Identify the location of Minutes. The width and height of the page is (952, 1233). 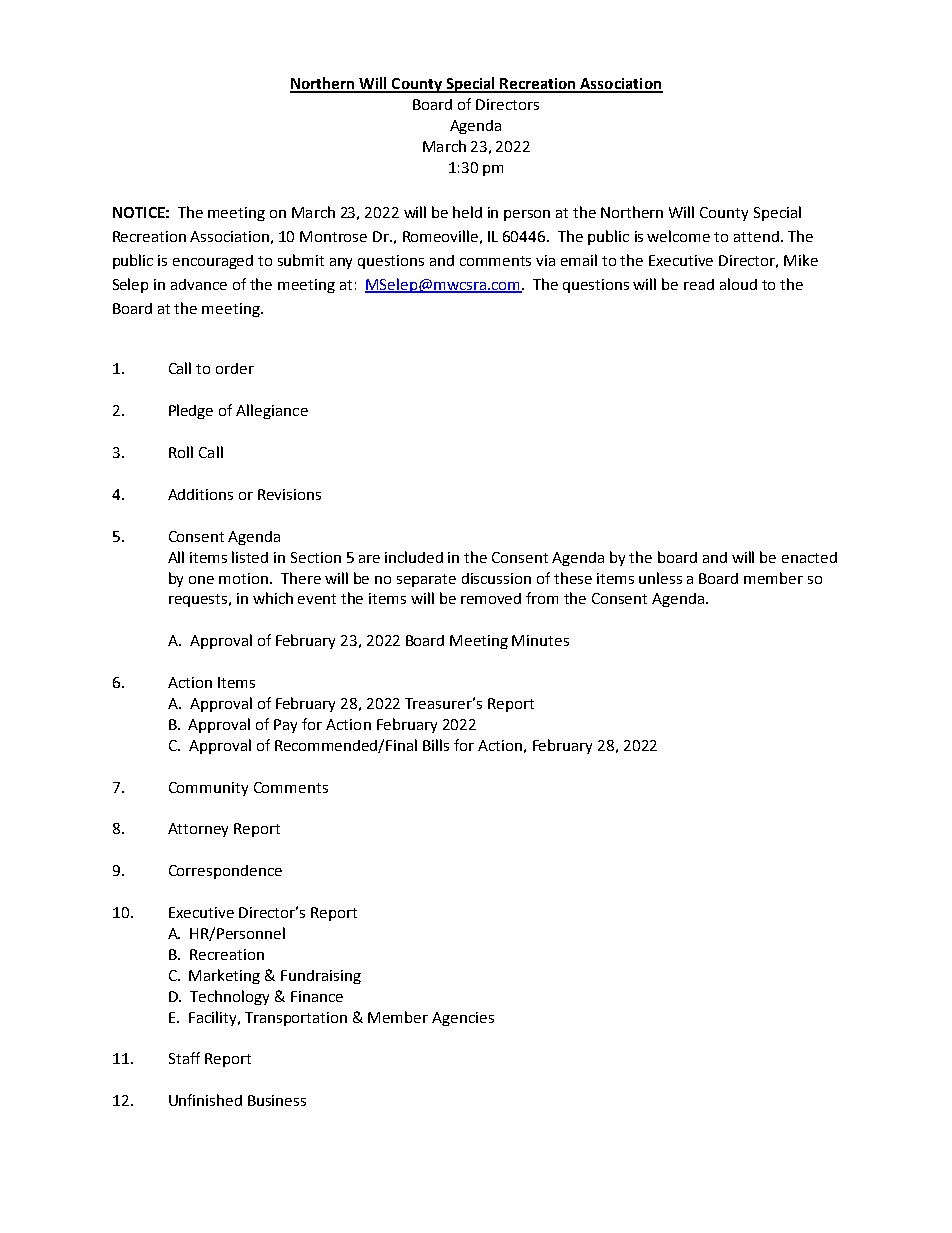
(540, 640).
